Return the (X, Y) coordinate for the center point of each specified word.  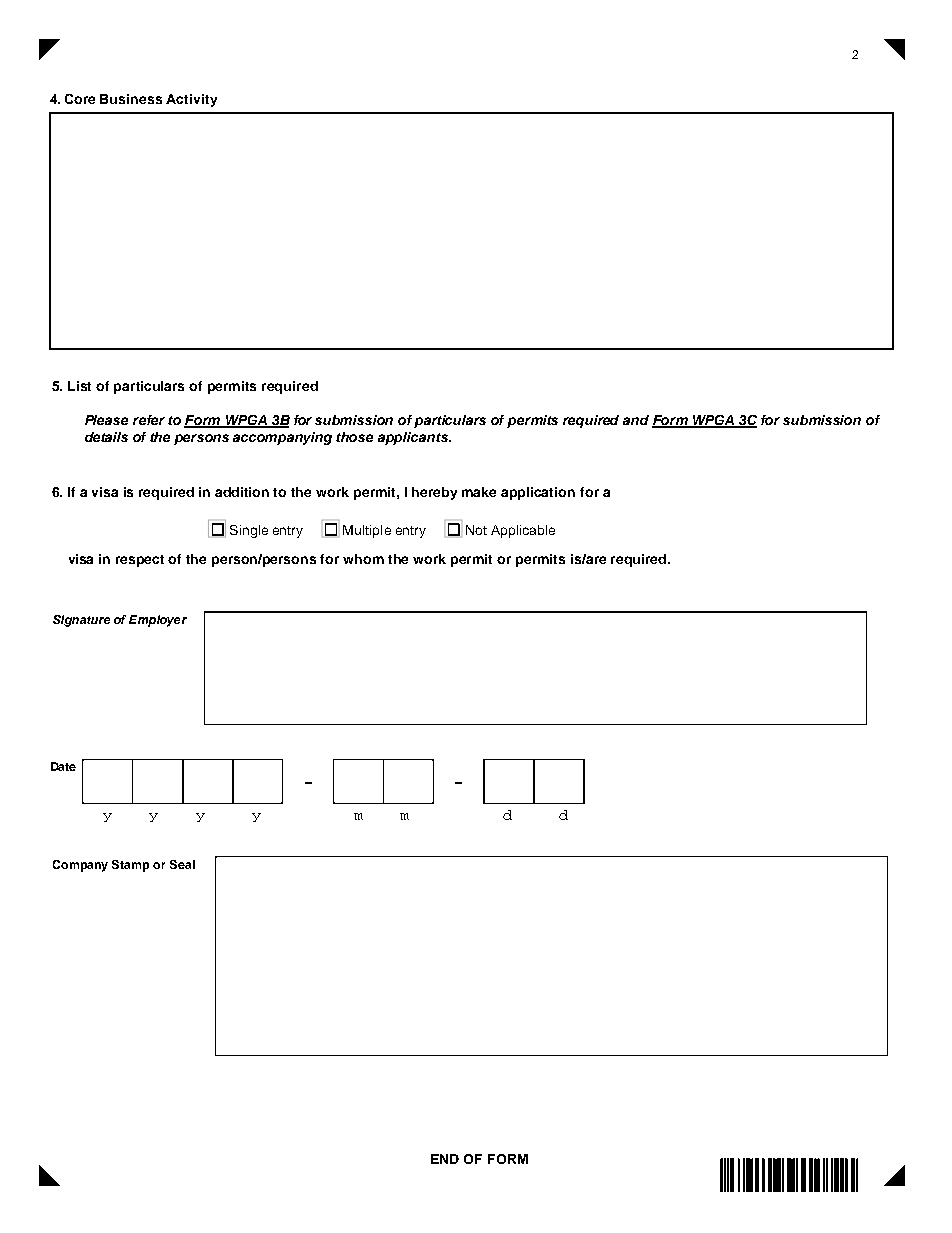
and (636, 420)
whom (363, 559)
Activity (191, 100)
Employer (158, 621)
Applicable (523, 531)
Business (131, 99)
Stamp (130, 866)
